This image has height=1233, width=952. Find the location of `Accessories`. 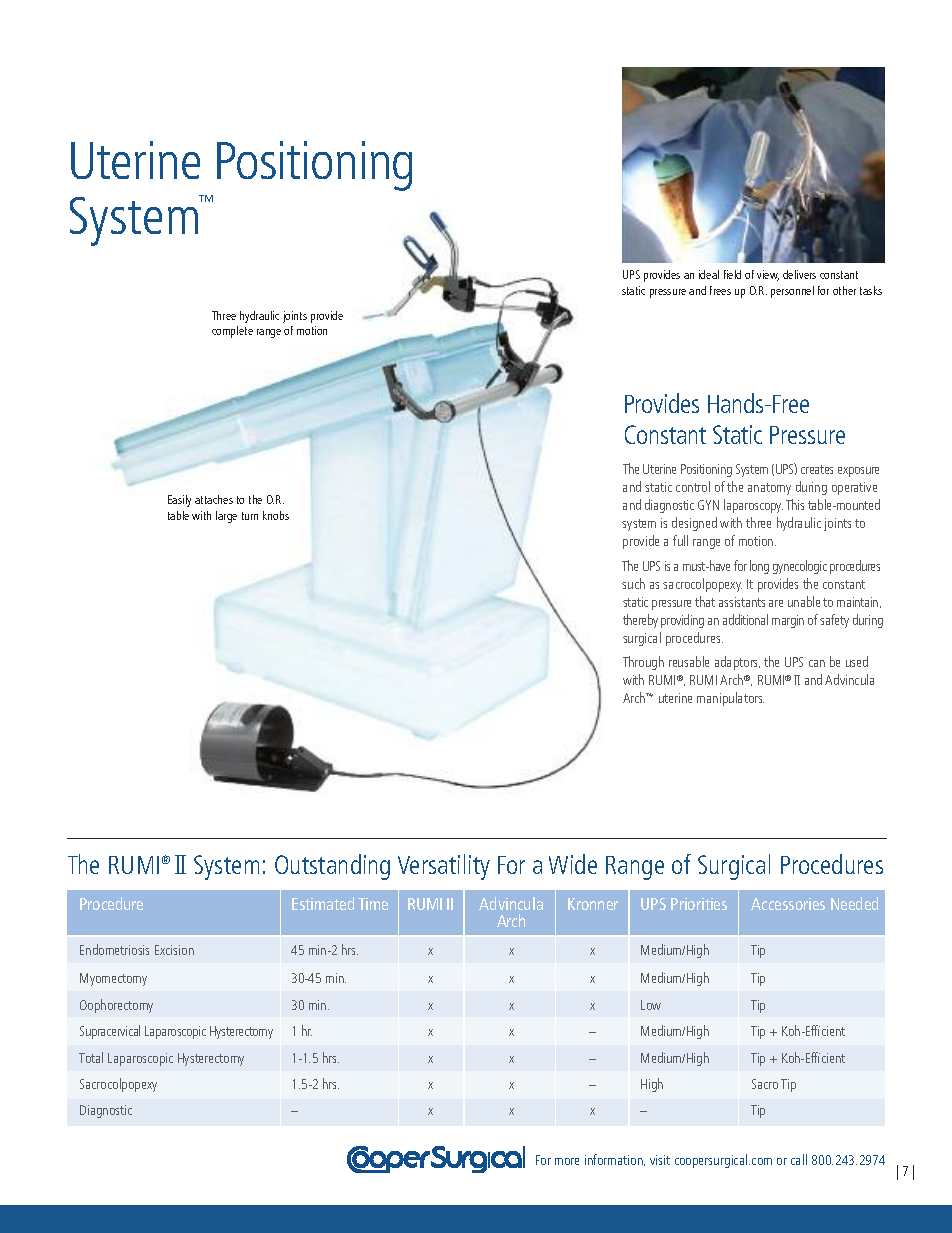

Accessories is located at coordinates (788, 904).
